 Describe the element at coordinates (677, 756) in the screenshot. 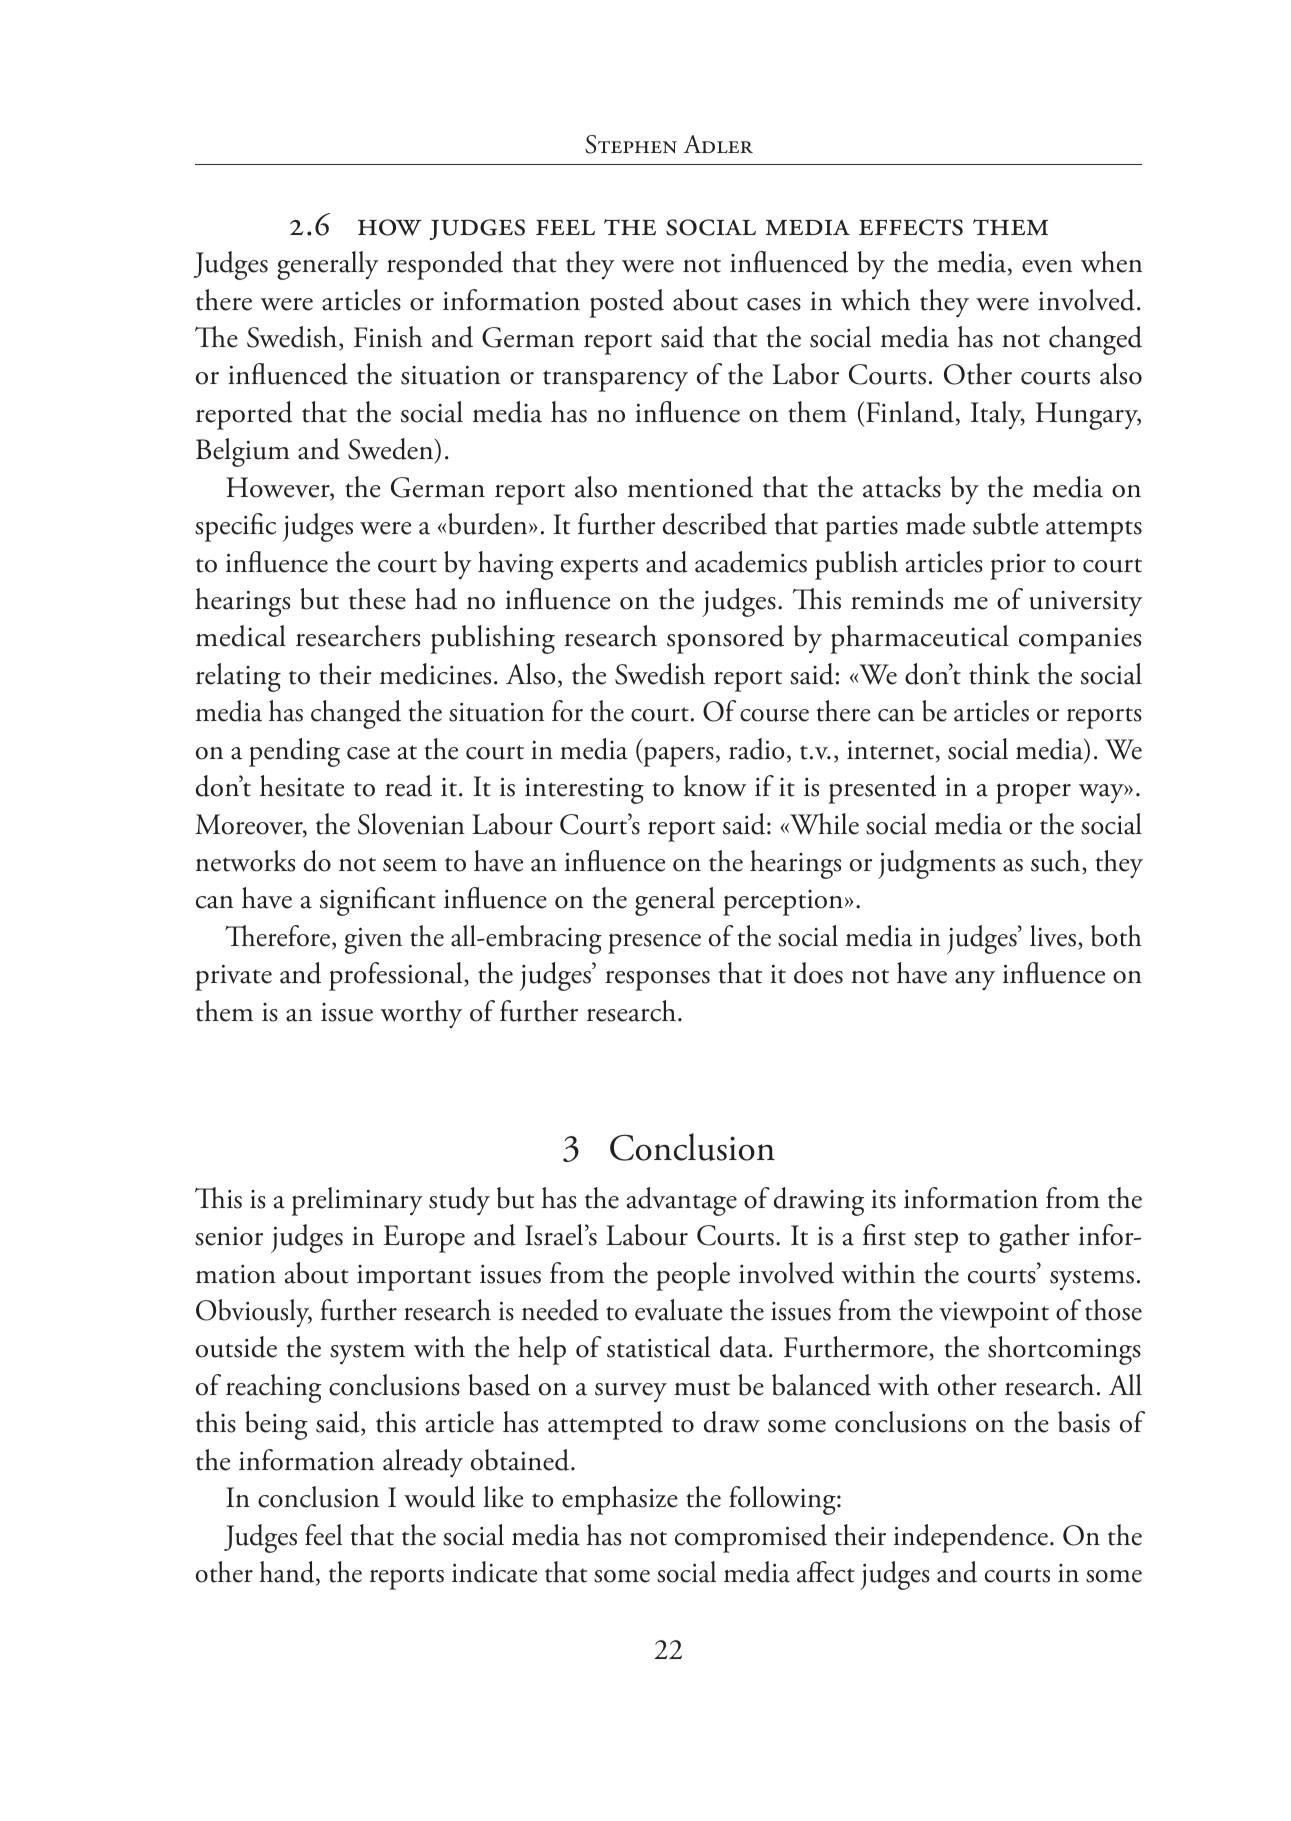

I see `papers` at that location.
